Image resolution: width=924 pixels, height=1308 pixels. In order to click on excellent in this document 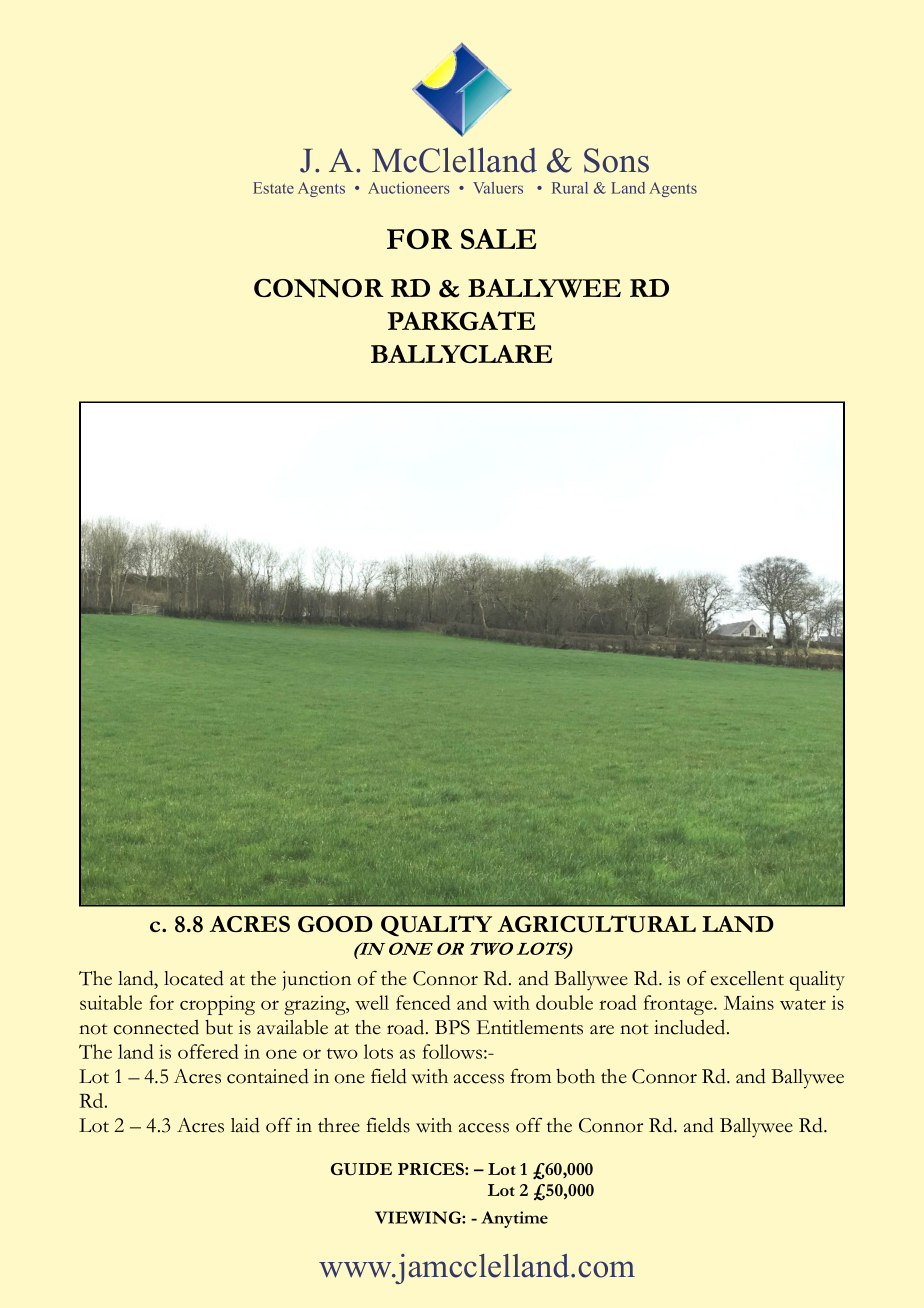, I will do `click(747, 978)`.
